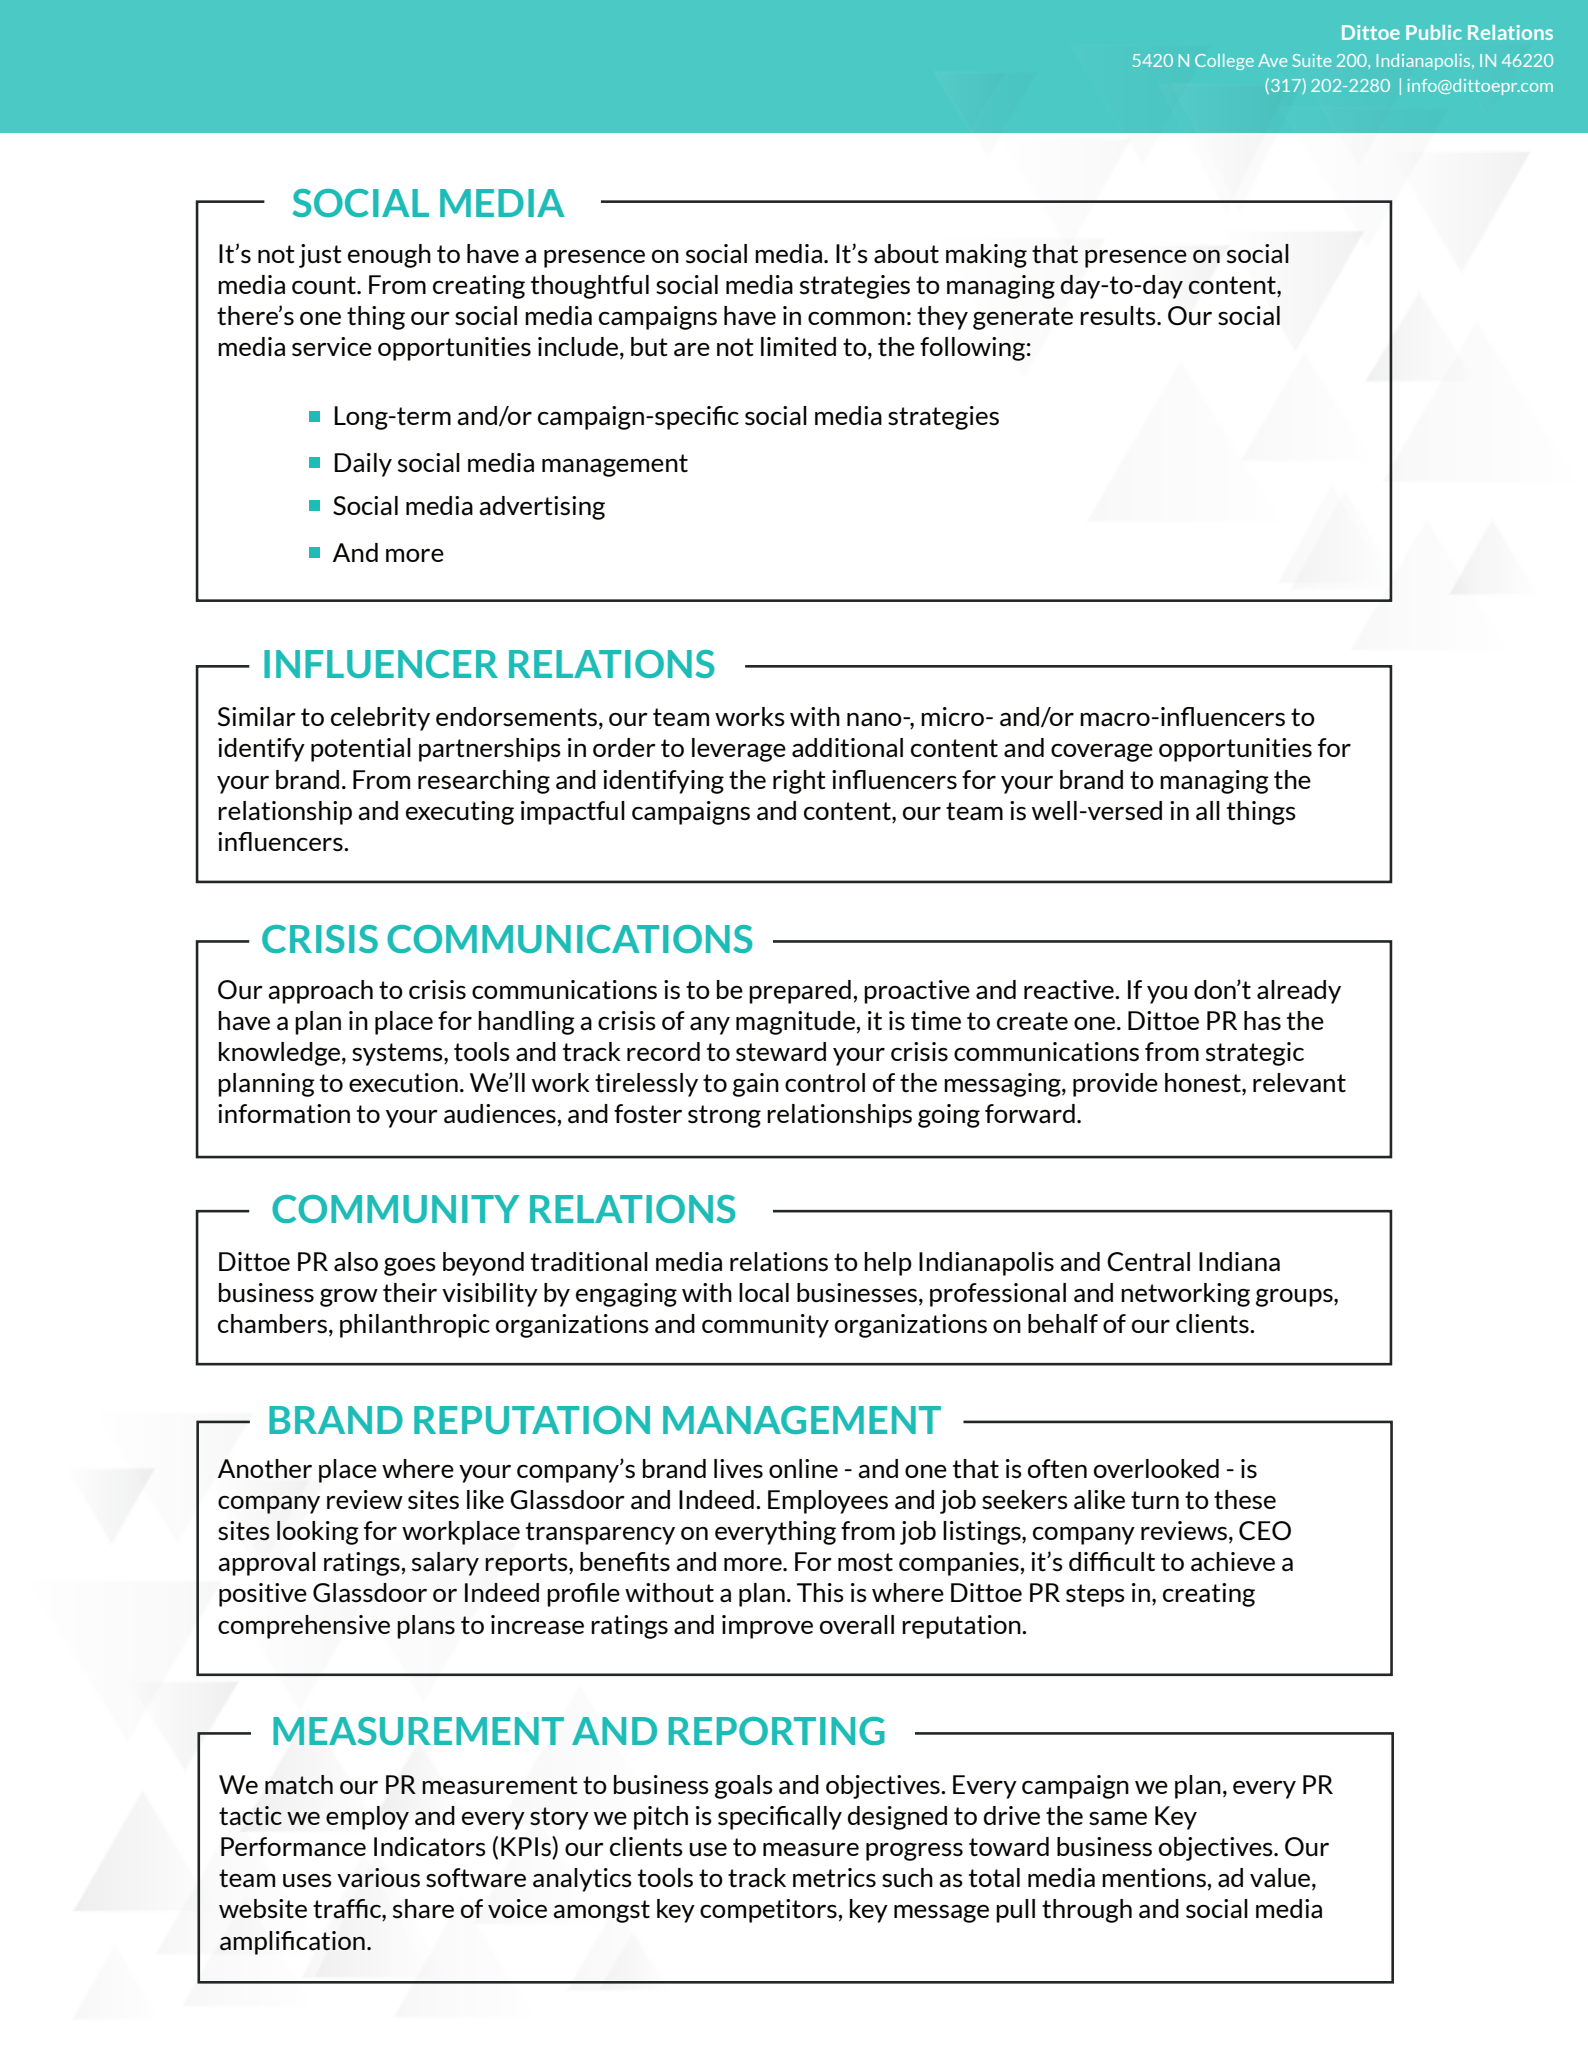 Image resolution: width=1588 pixels, height=2056 pixels. I want to click on various, so click(378, 1878).
